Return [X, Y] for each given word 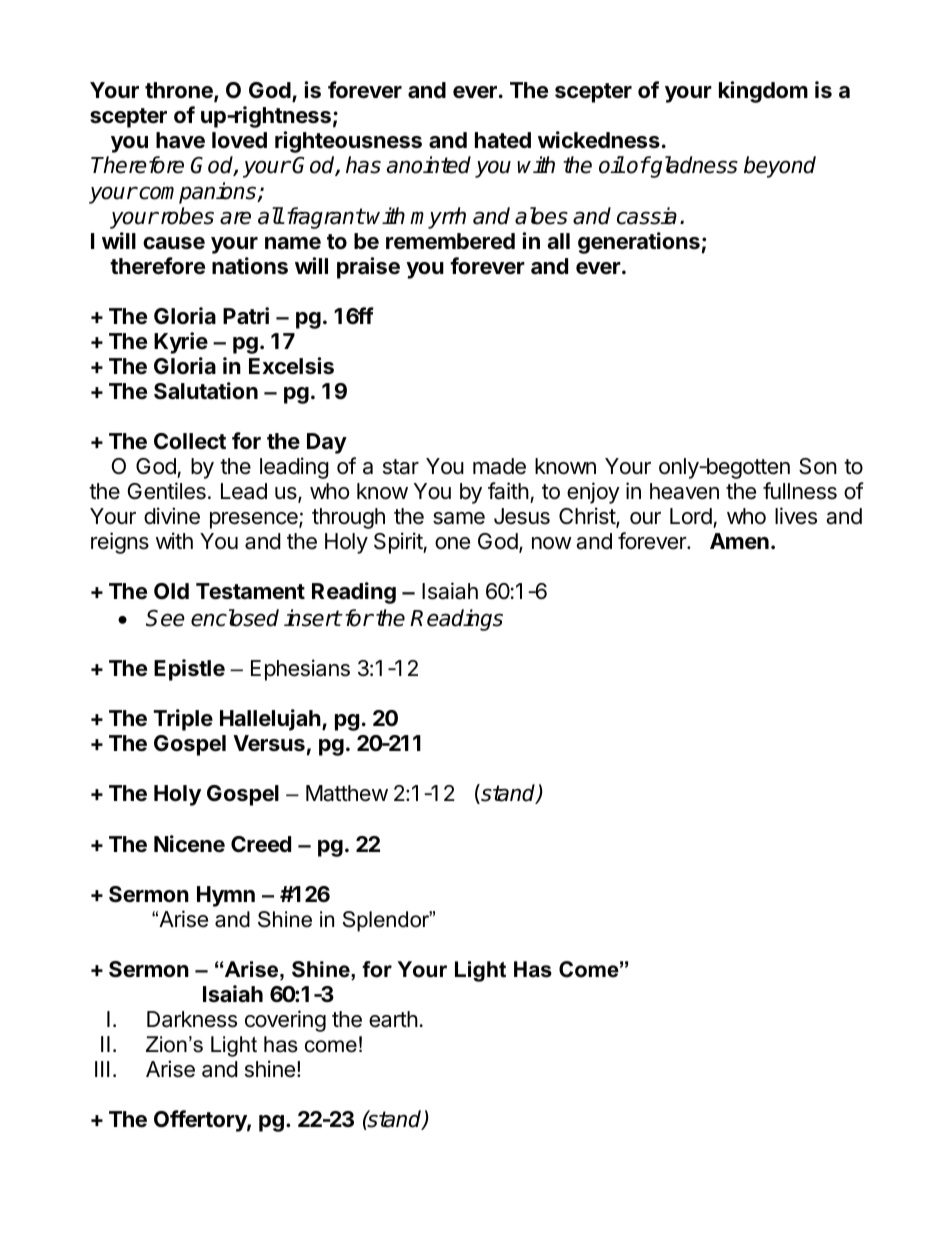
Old [171, 591]
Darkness [192, 1019]
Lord [692, 518]
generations [639, 243]
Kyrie [181, 343]
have [180, 140]
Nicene [189, 844]
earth [393, 1019]
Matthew [347, 793]
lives [796, 516]
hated [503, 140]
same [459, 518]
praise [368, 268]
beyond [780, 167]
